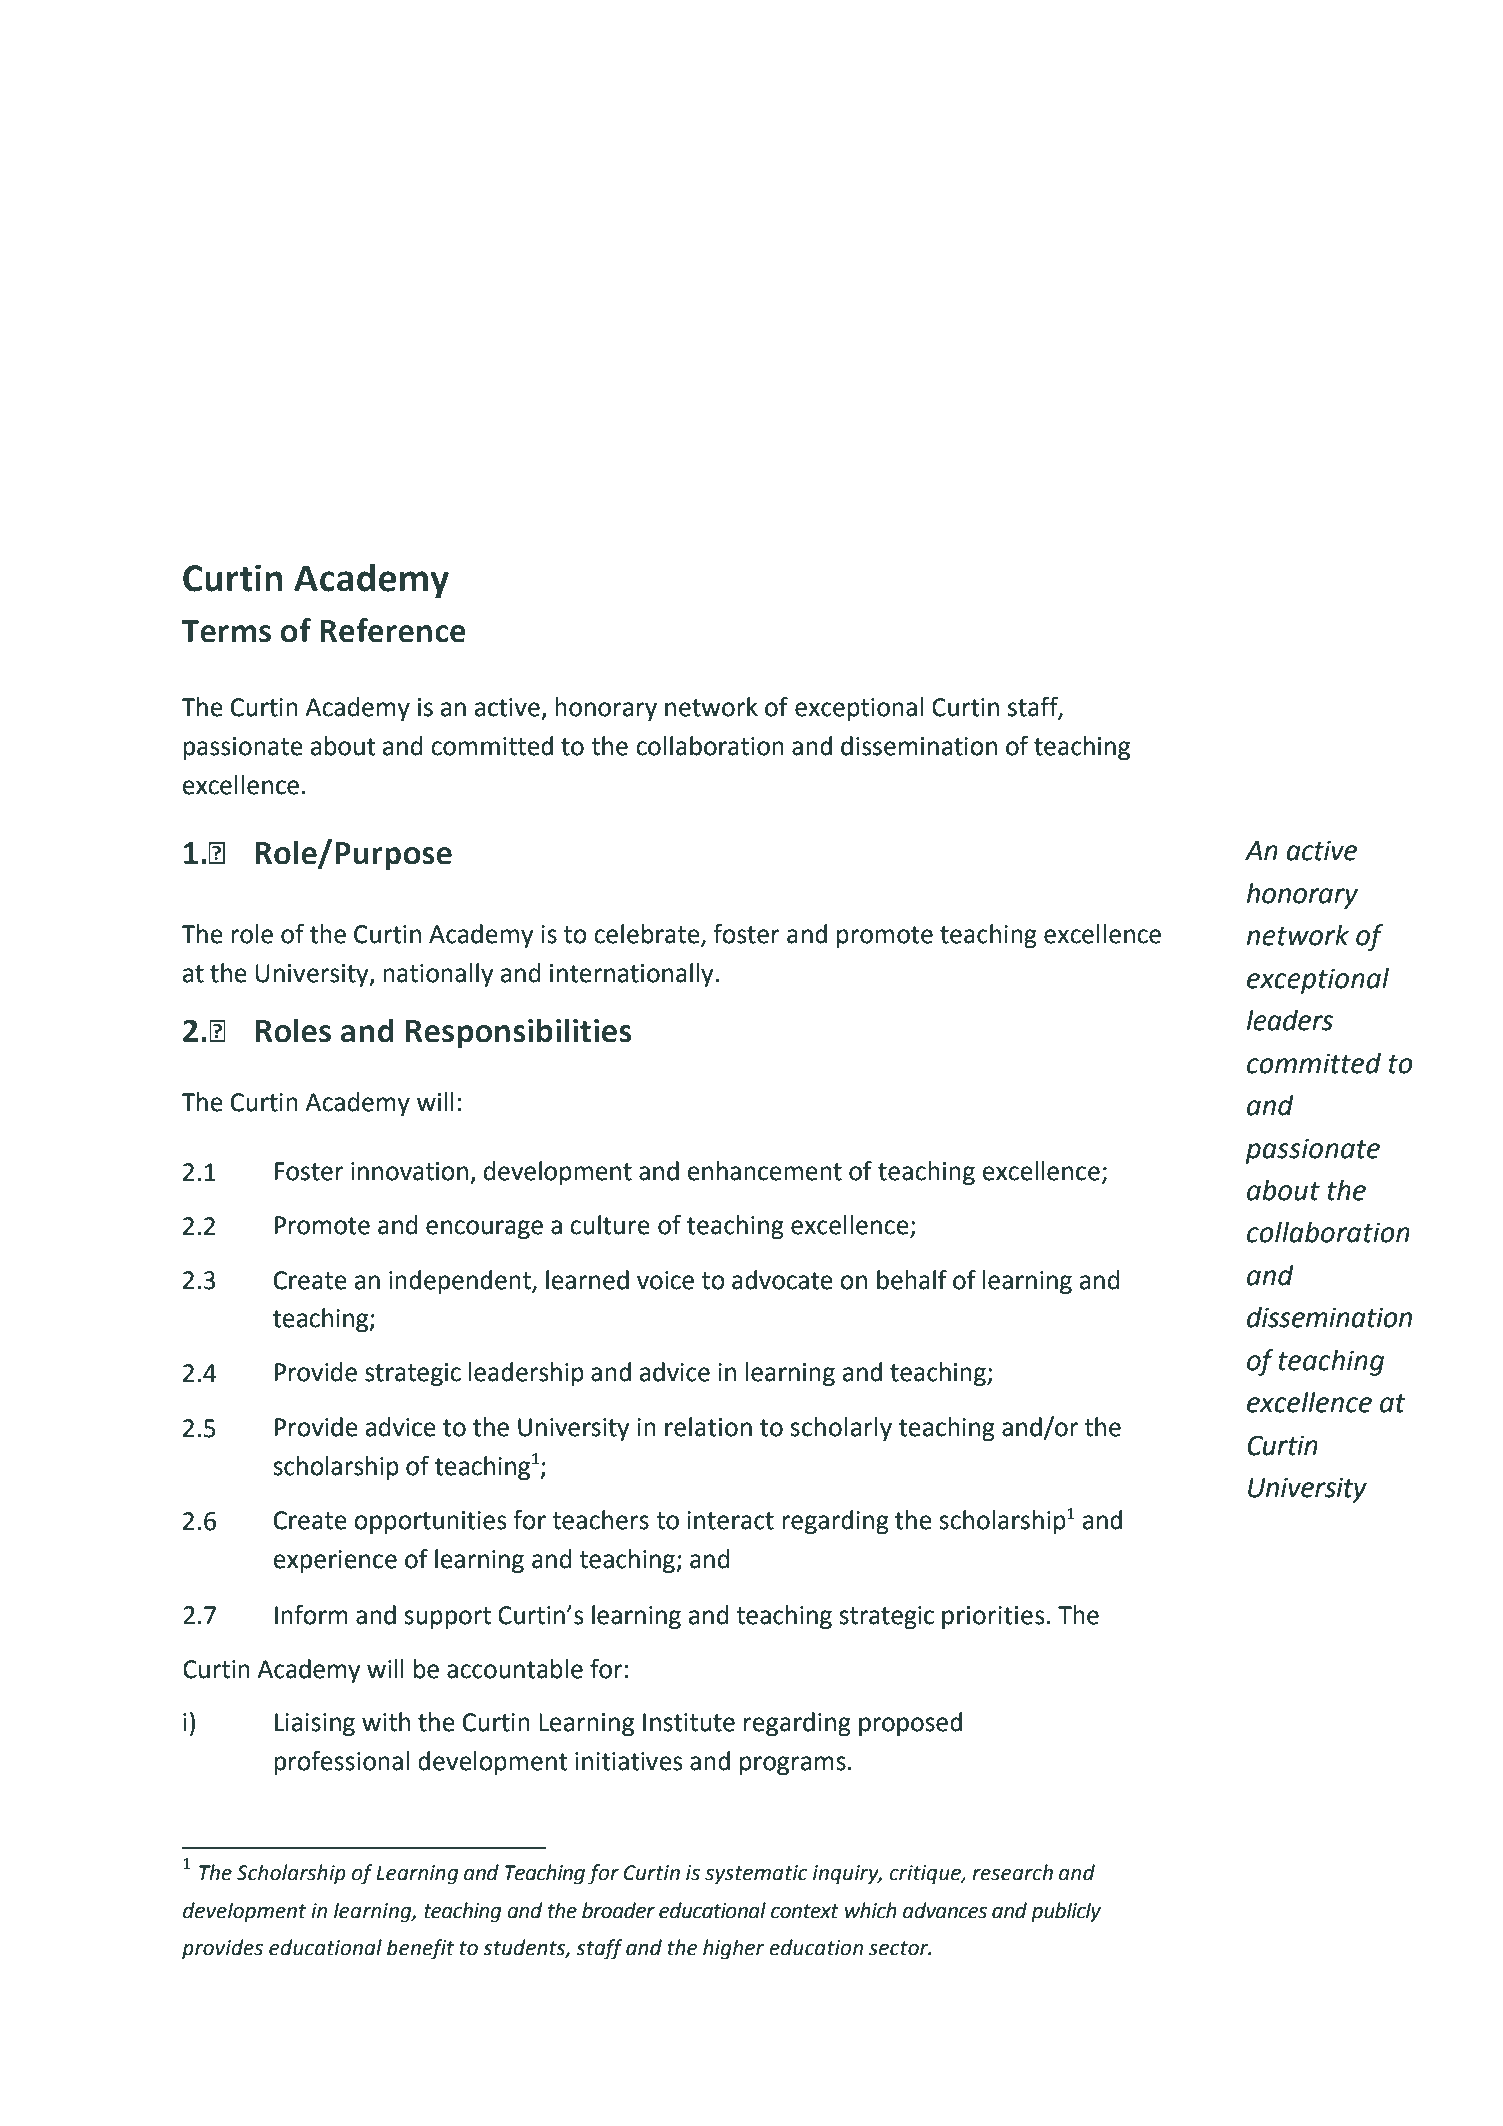 This screenshot has width=1503, height=2126. Describe the element at coordinates (420, 1949) in the screenshot. I see `benefit` at that location.
